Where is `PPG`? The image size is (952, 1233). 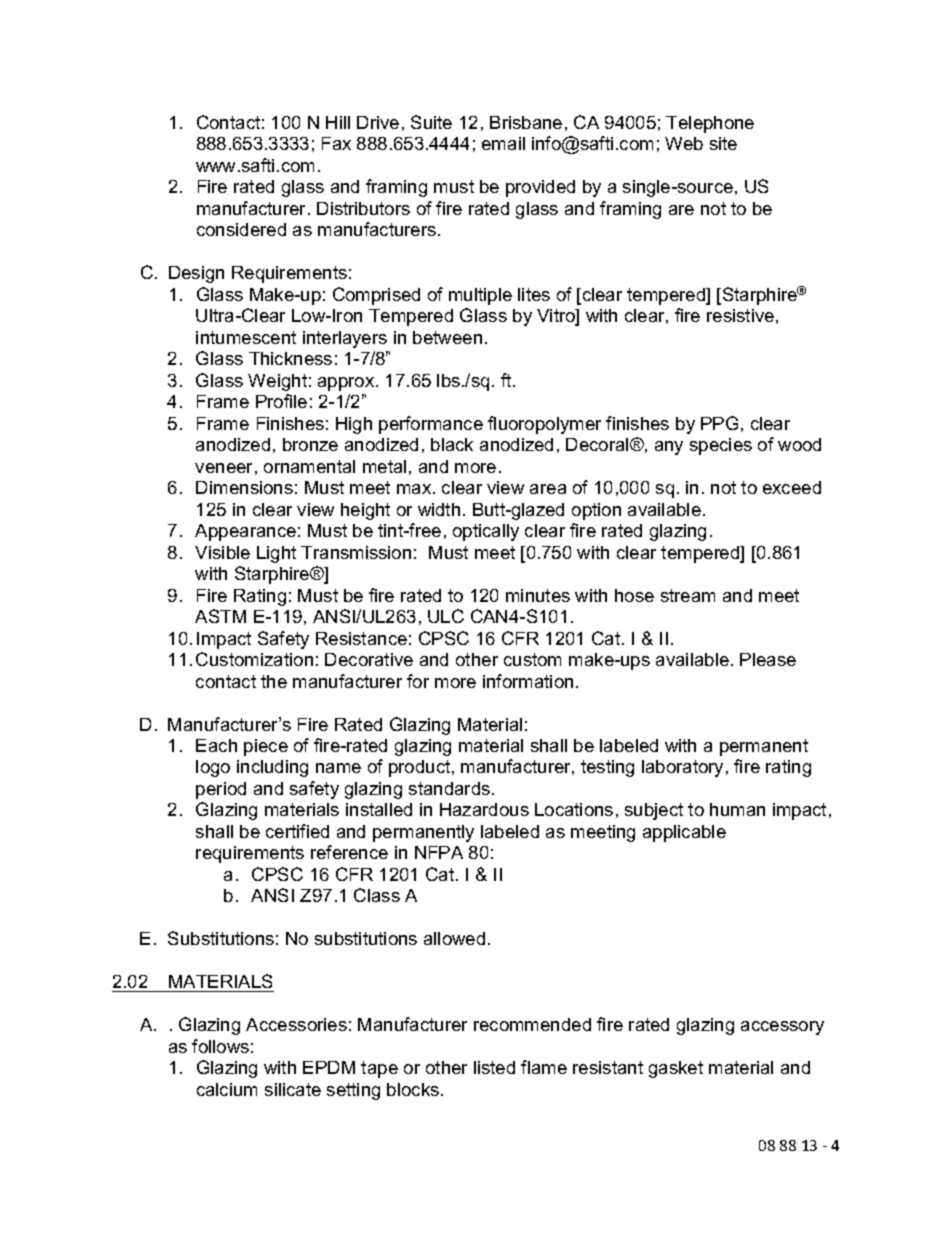 PPG is located at coordinates (719, 423).
